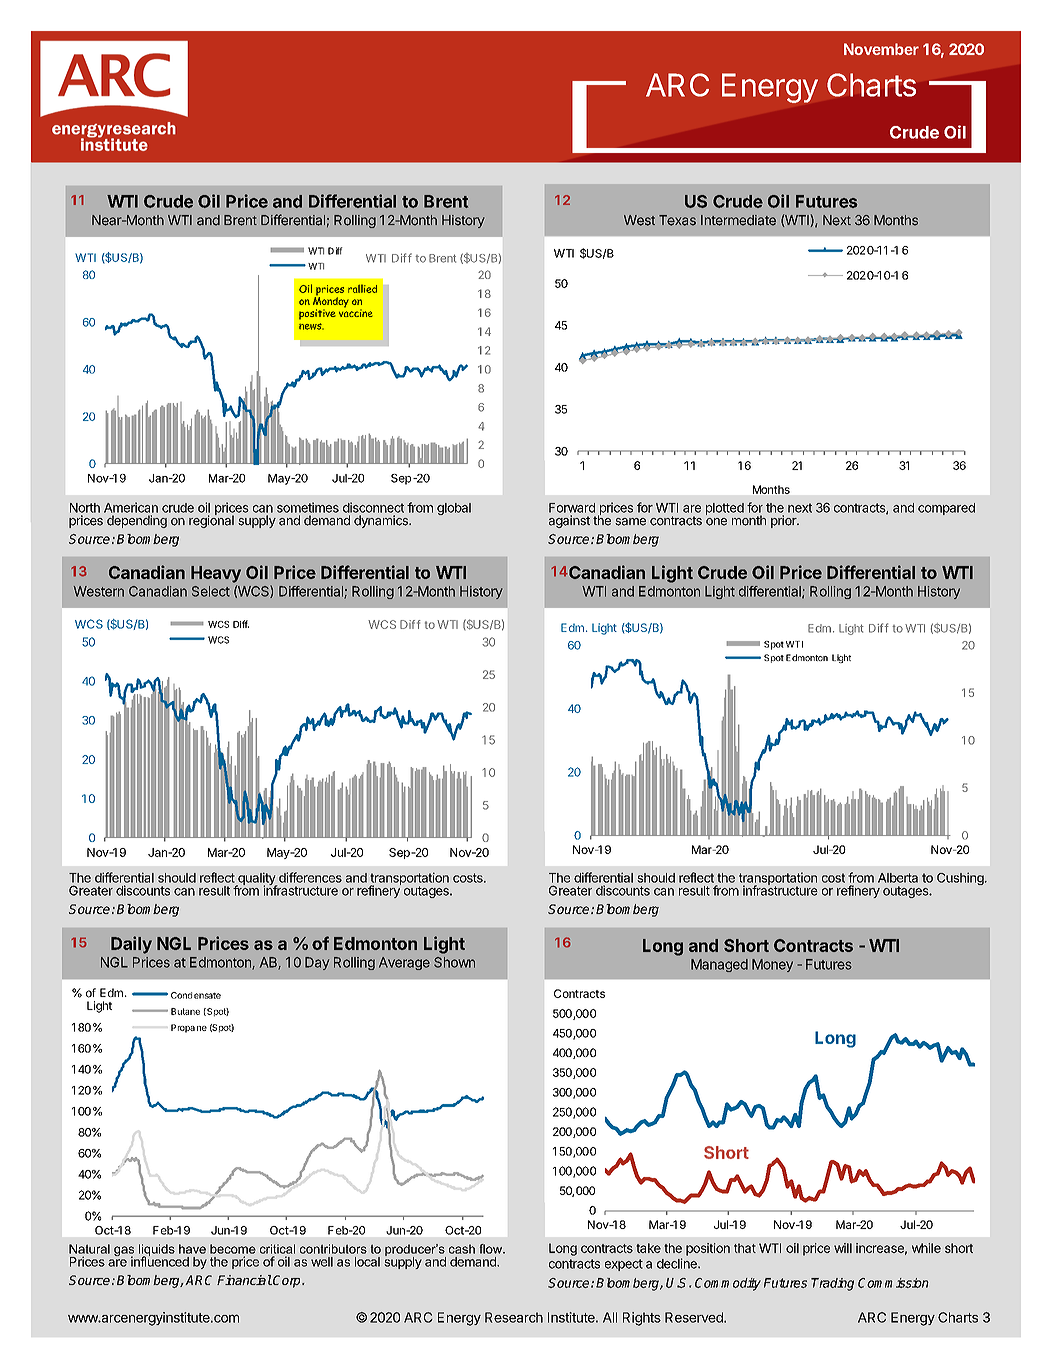 This image has width=1053, height=1362. Describe the element at coordinates (881, 49) in the image. I see `November` at that location.
